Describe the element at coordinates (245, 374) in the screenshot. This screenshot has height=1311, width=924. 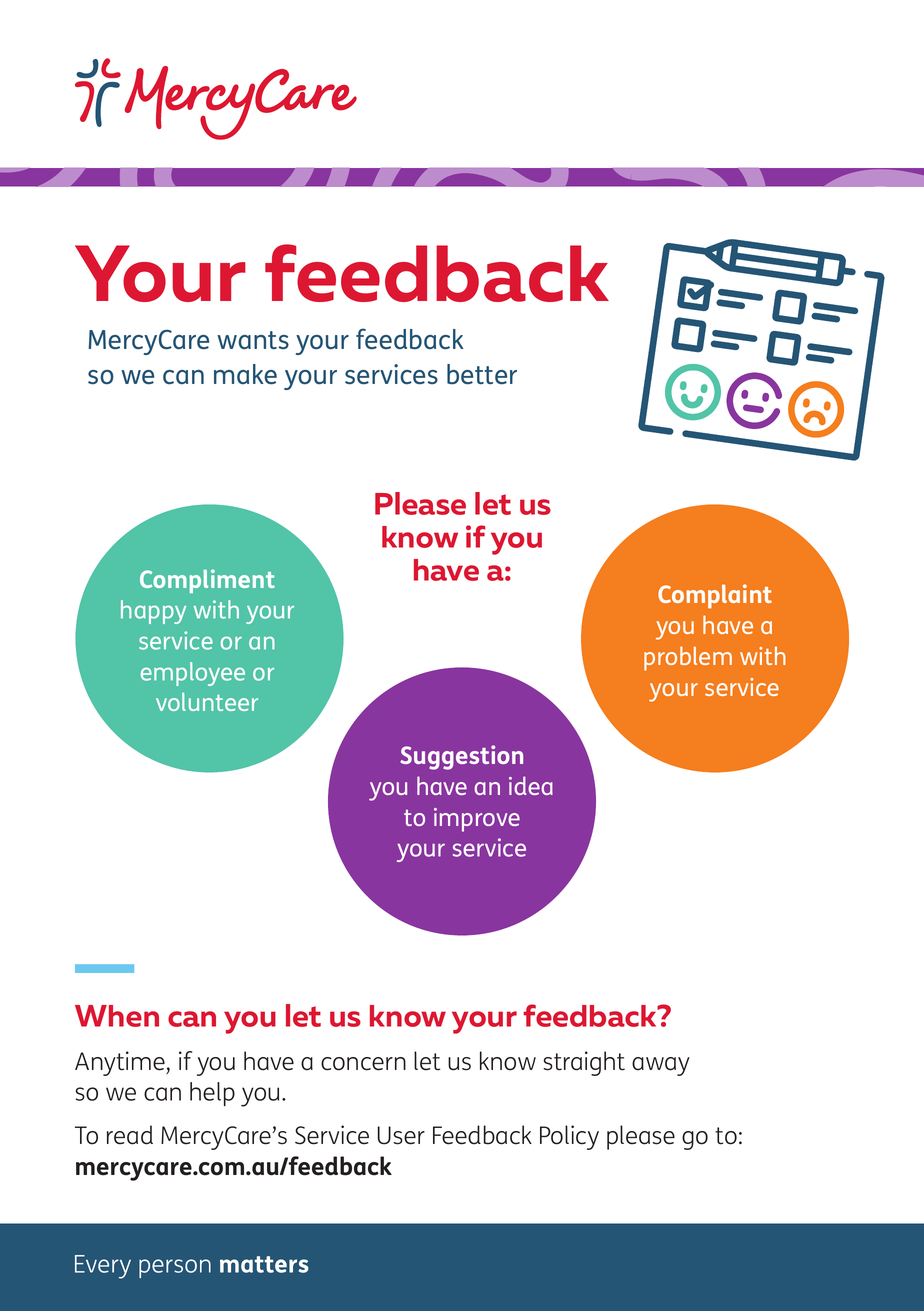
I see `make` at that location.
